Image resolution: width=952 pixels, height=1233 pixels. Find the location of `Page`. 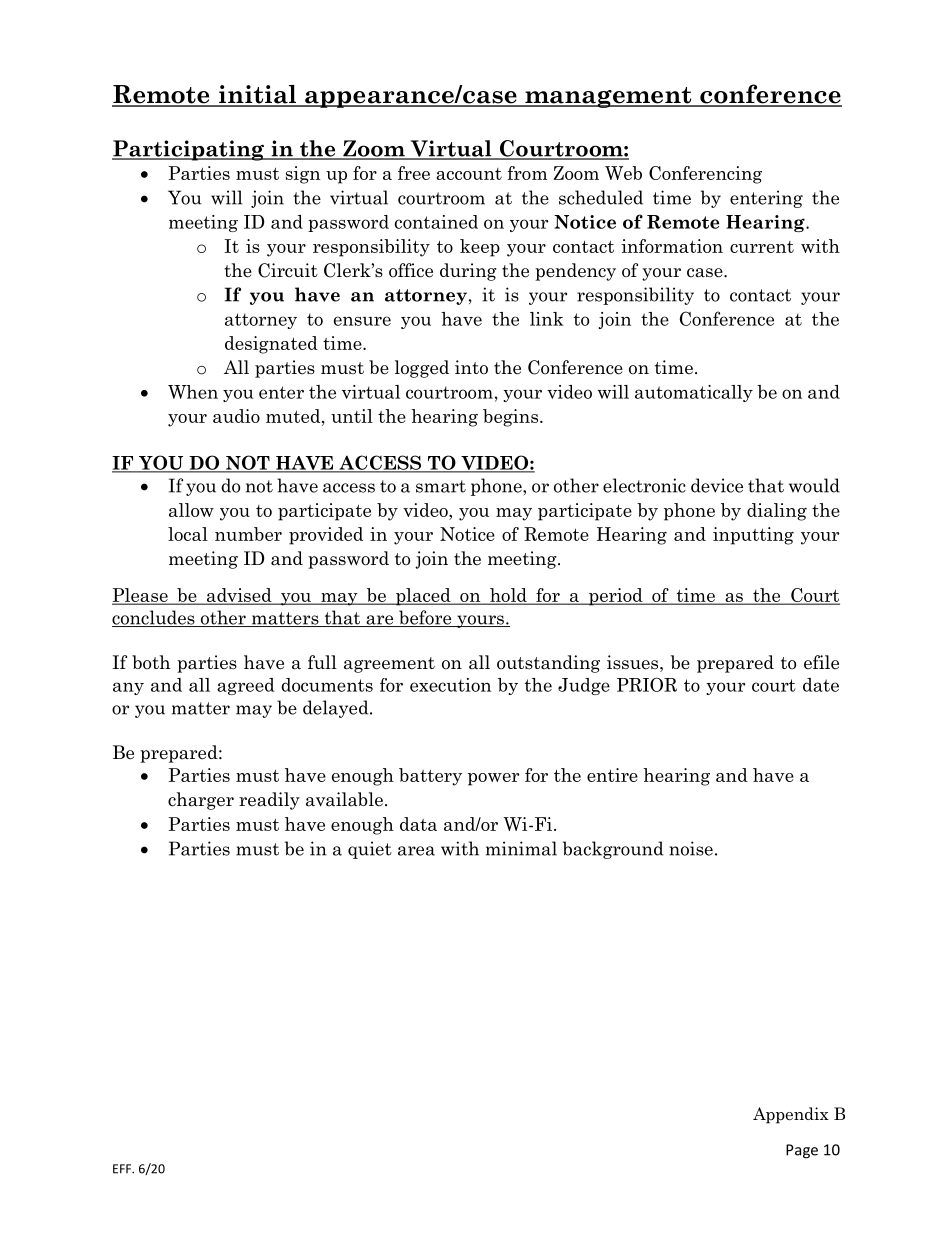

Page is located at coordinates (802, 1151).
